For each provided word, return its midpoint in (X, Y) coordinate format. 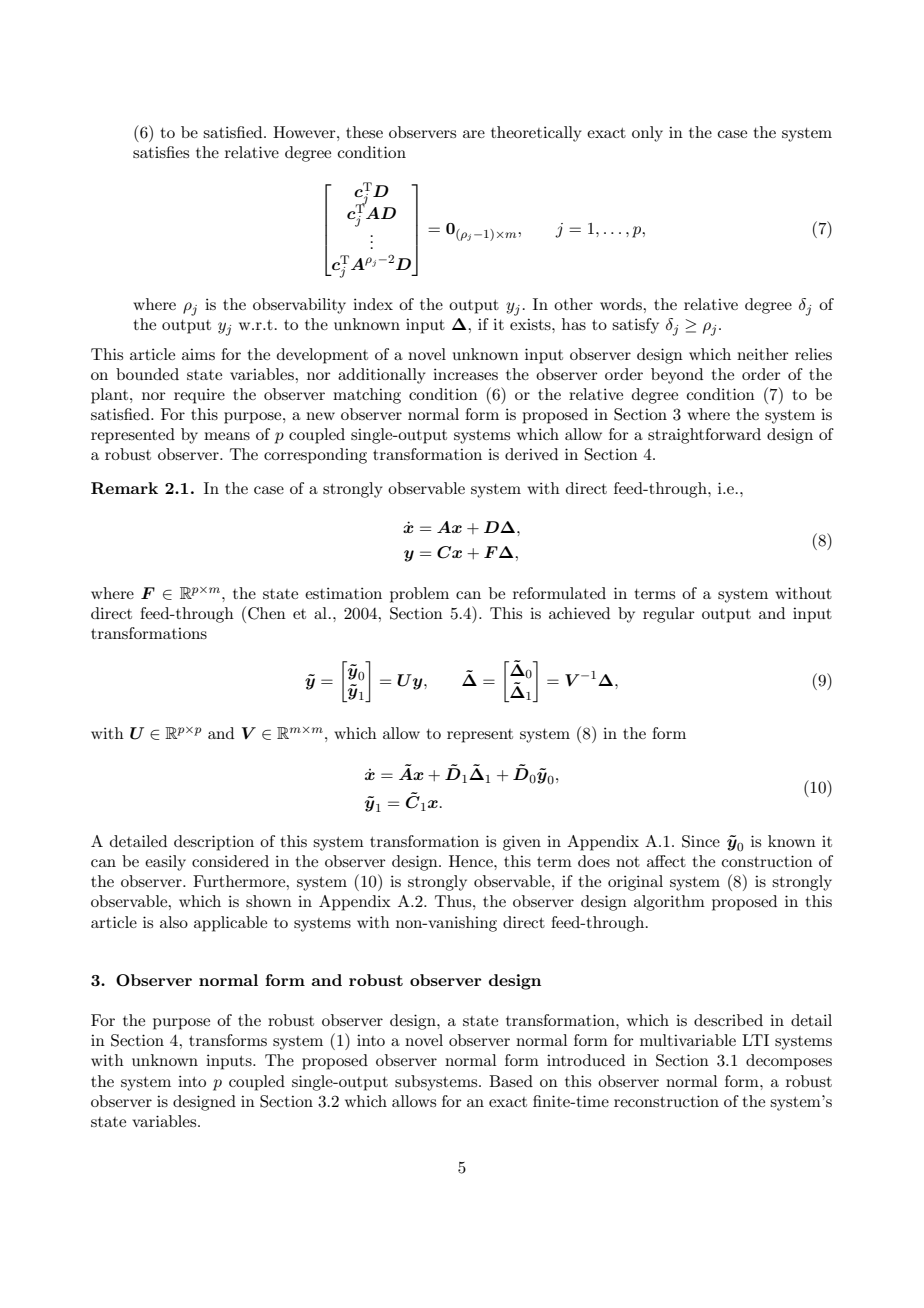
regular (669, 615)
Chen (267, 613)
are (474, 134)
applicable (230, 924)
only (647, 134)
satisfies (161, 152)
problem (419, 595)
